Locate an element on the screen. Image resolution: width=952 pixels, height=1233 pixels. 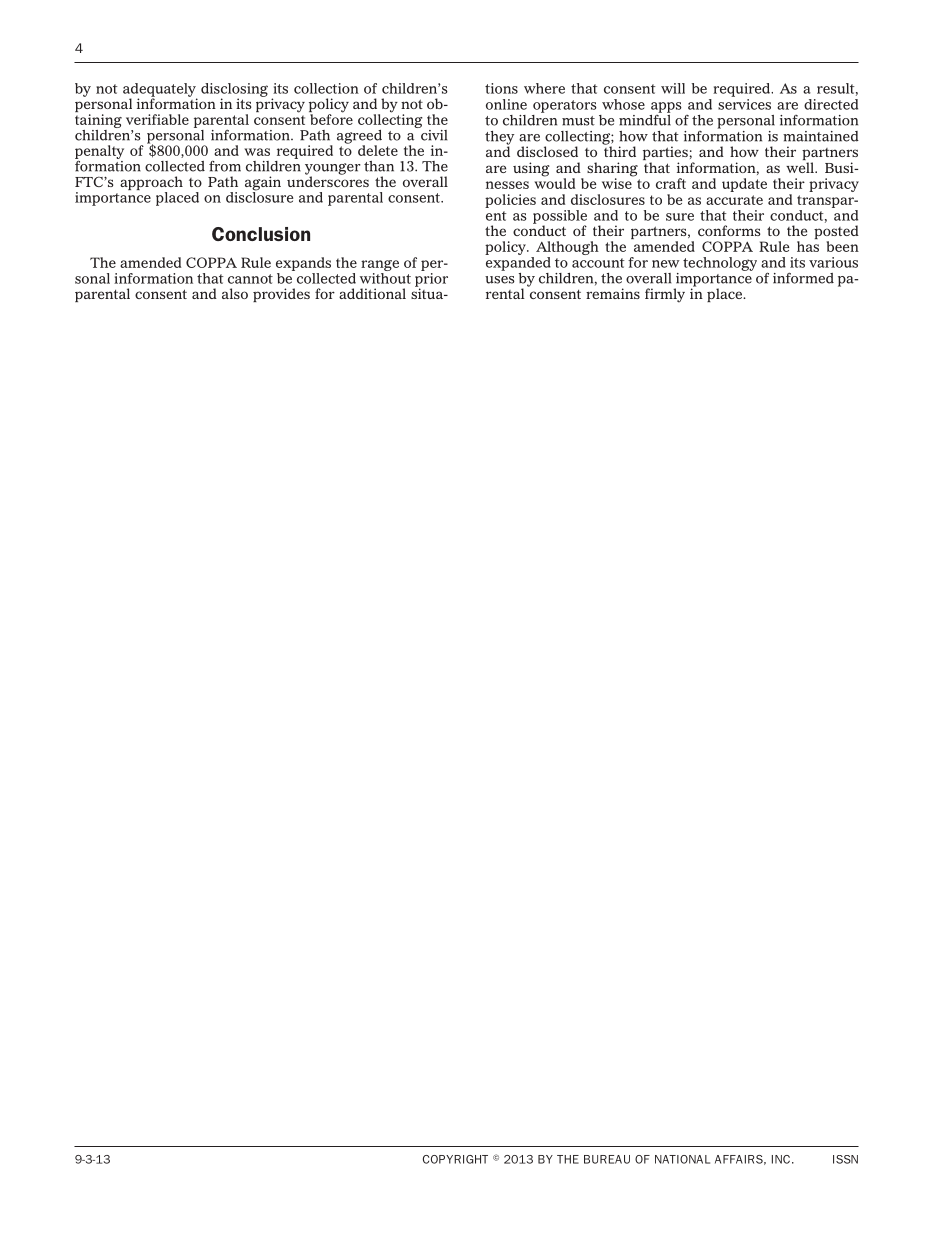
they is located at coordinates (499, 139).
